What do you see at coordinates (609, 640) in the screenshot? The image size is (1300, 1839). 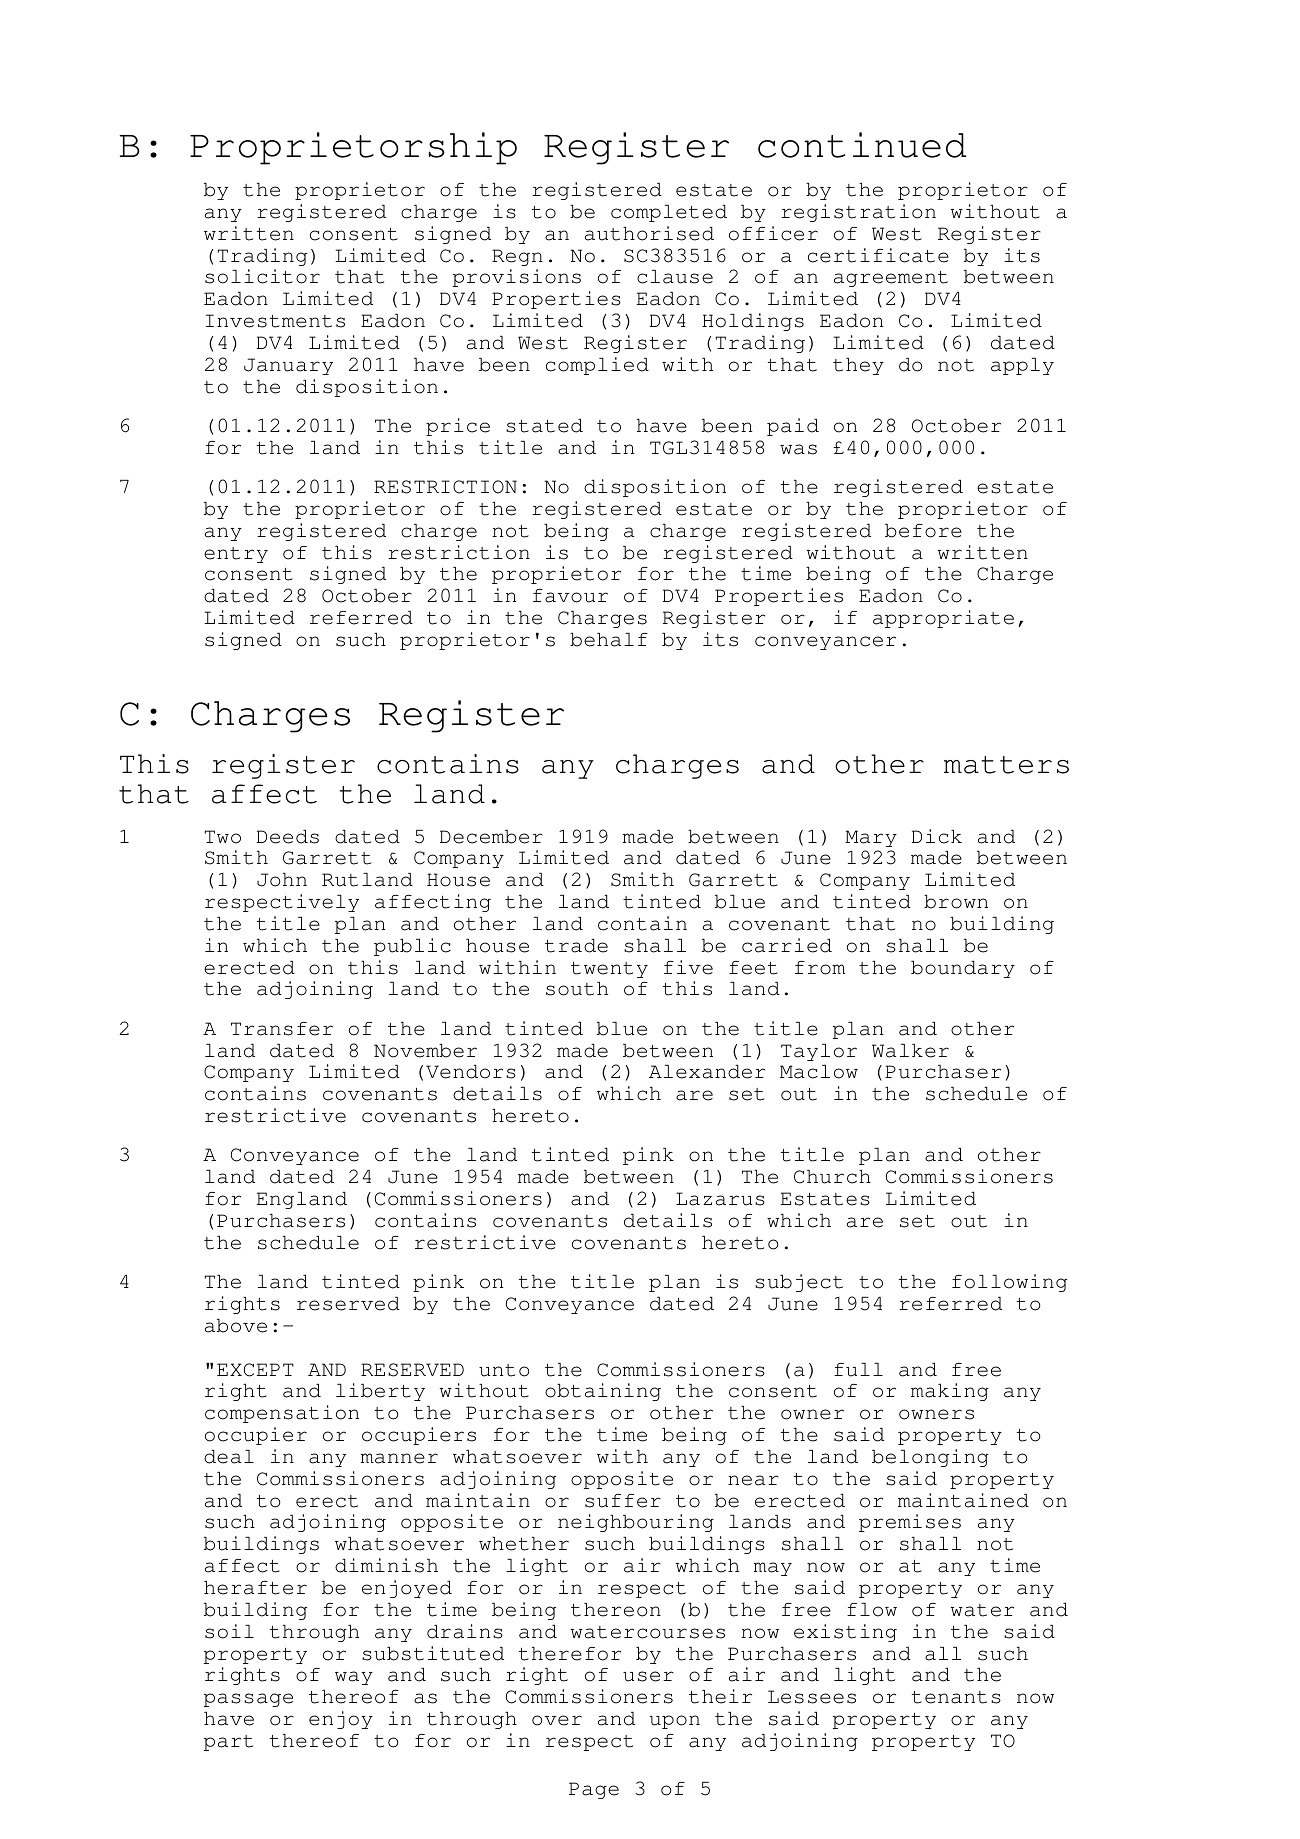 I see `behalf` at bounding box center [609, 640].
